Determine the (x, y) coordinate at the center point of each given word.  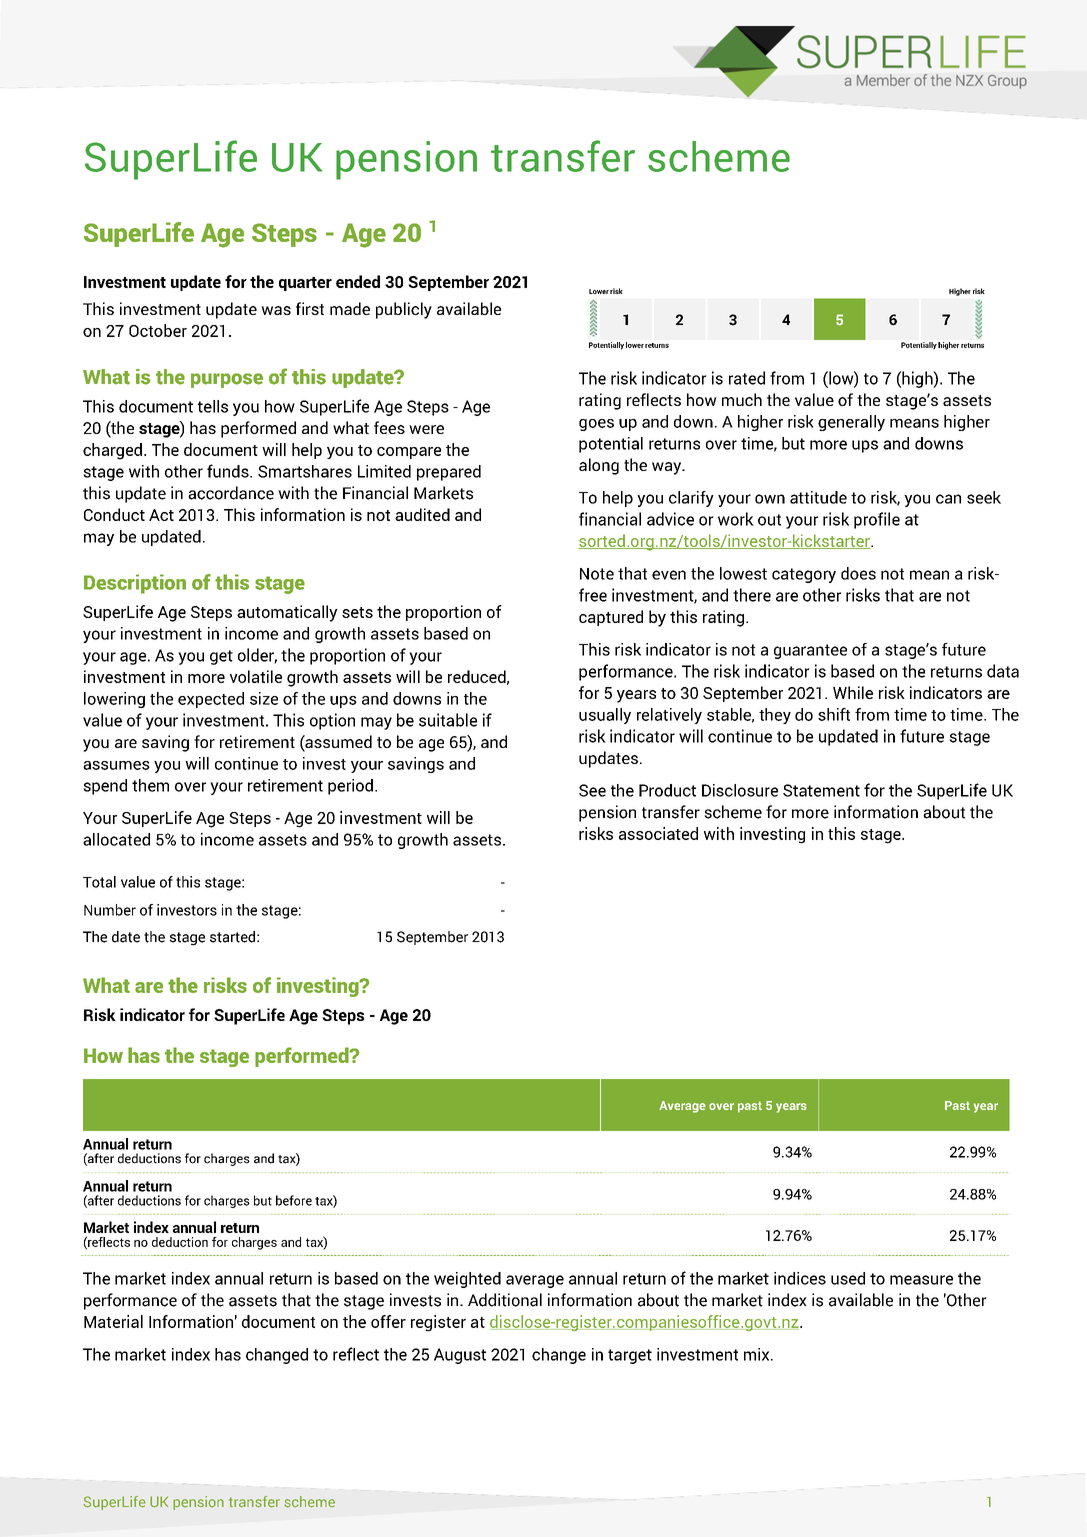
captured (611, 618)
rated (747, 378)
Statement (821, 790)
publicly (404, 310)
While (853, 692)
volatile (256, 676)
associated (658, 833)
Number (110, 910)
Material (113, 1321)
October (158, 330)
